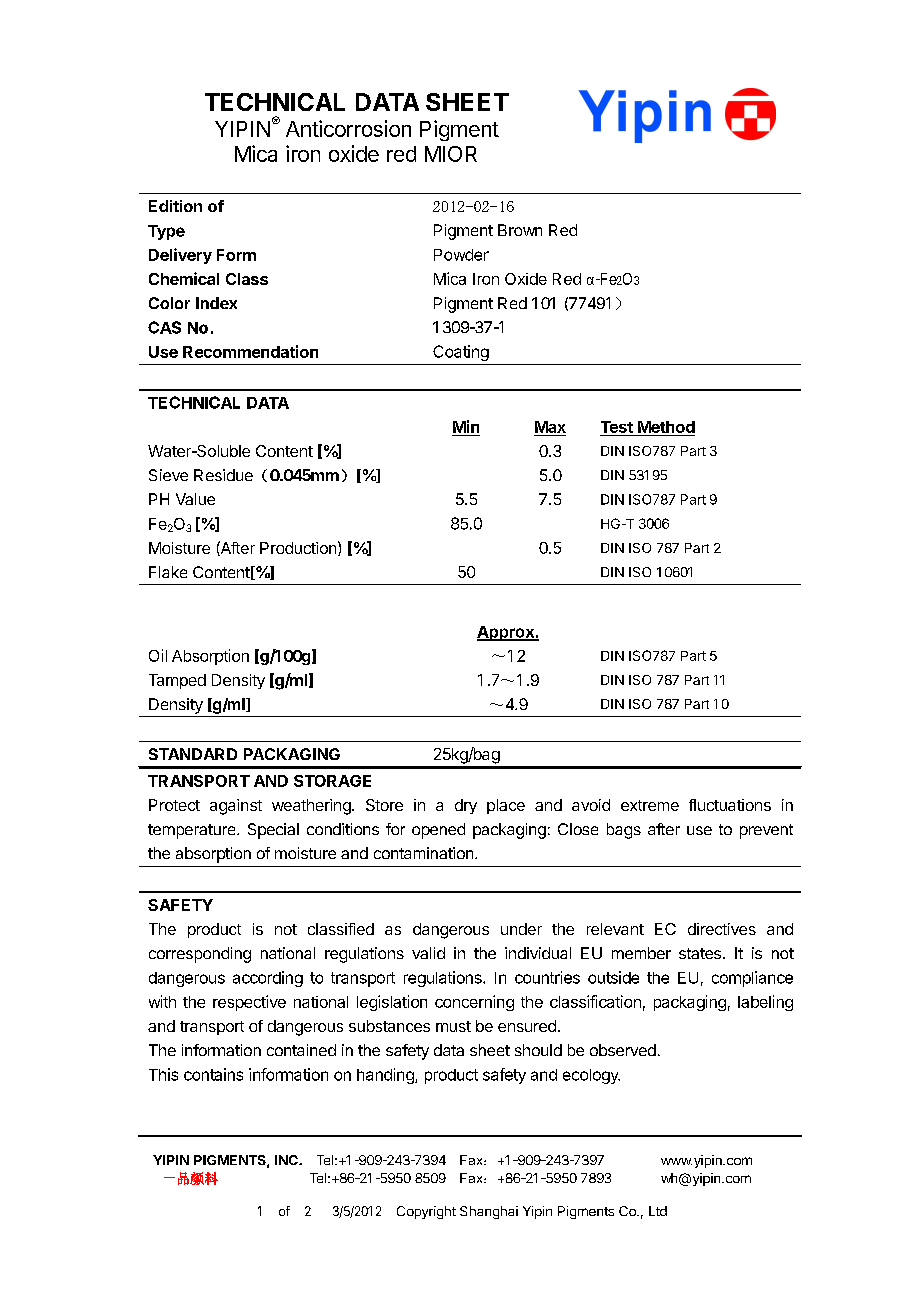 This image has width=924, height=1308. I want to click on Delivery, so click(180, 256).
